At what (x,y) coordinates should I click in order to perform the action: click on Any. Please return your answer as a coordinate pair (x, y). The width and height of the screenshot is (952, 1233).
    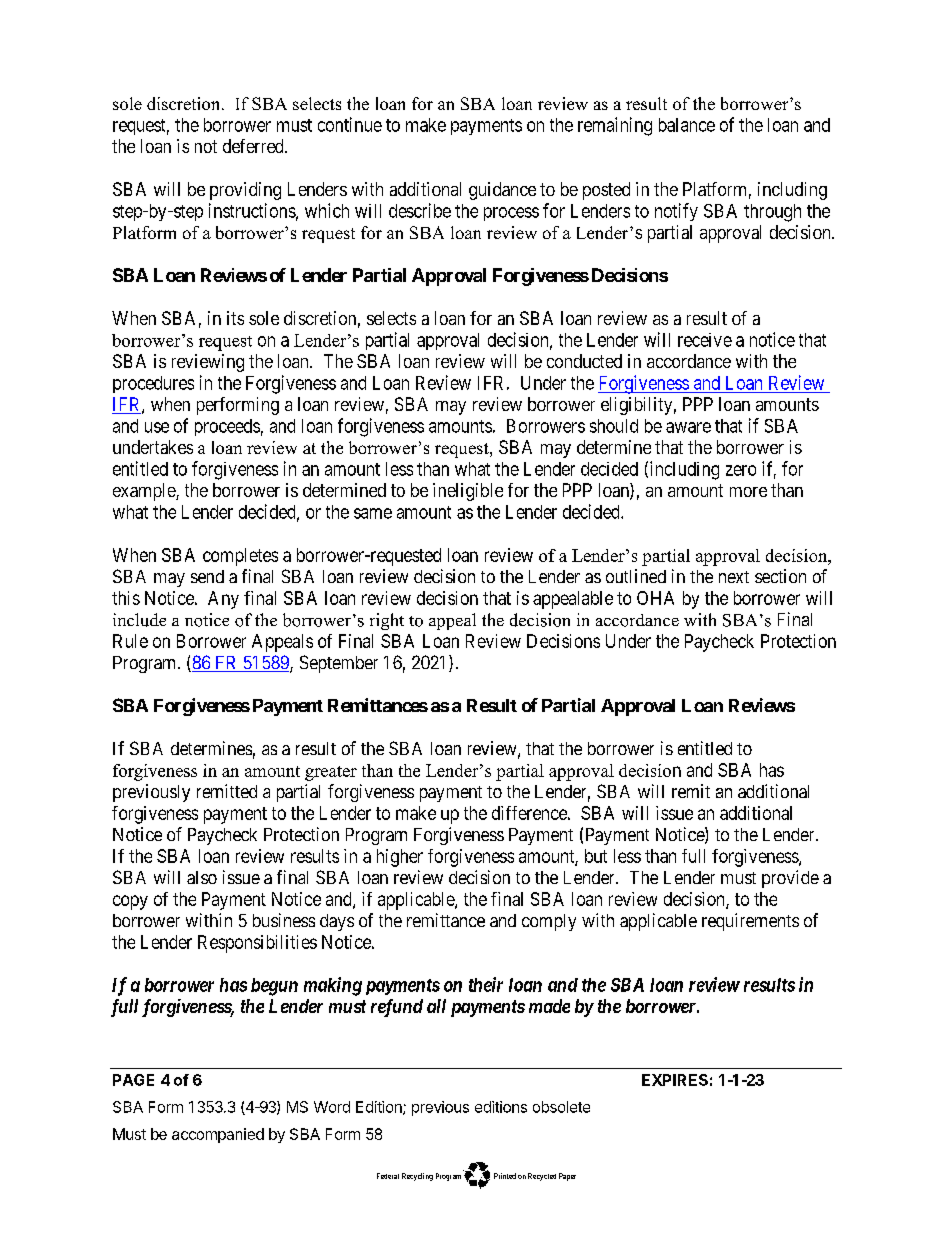
    Looking at the image, I should click on (223, 600).
